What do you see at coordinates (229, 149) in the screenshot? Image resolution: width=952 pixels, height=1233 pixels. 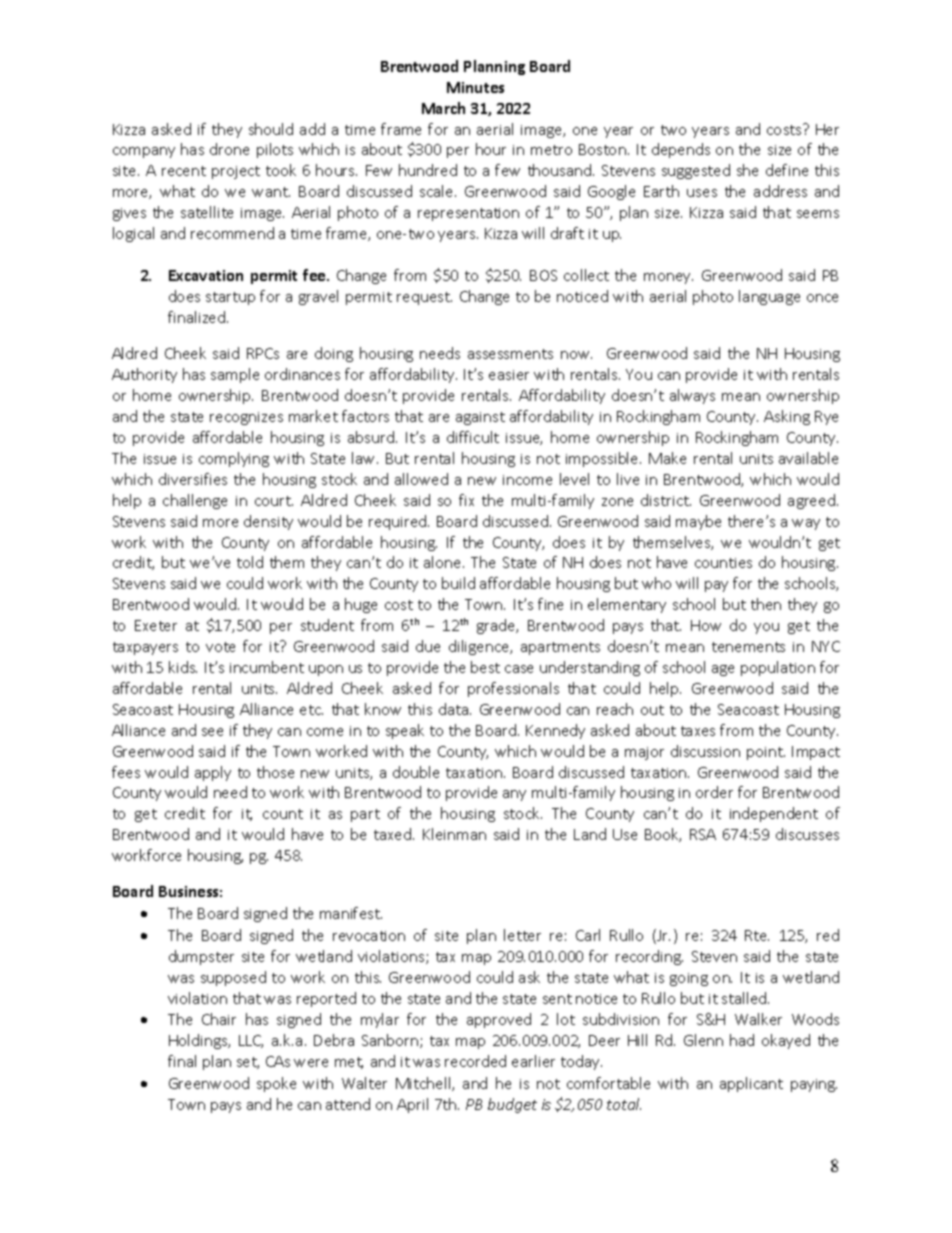 I see `drone` at bounding box center [229, 149].
